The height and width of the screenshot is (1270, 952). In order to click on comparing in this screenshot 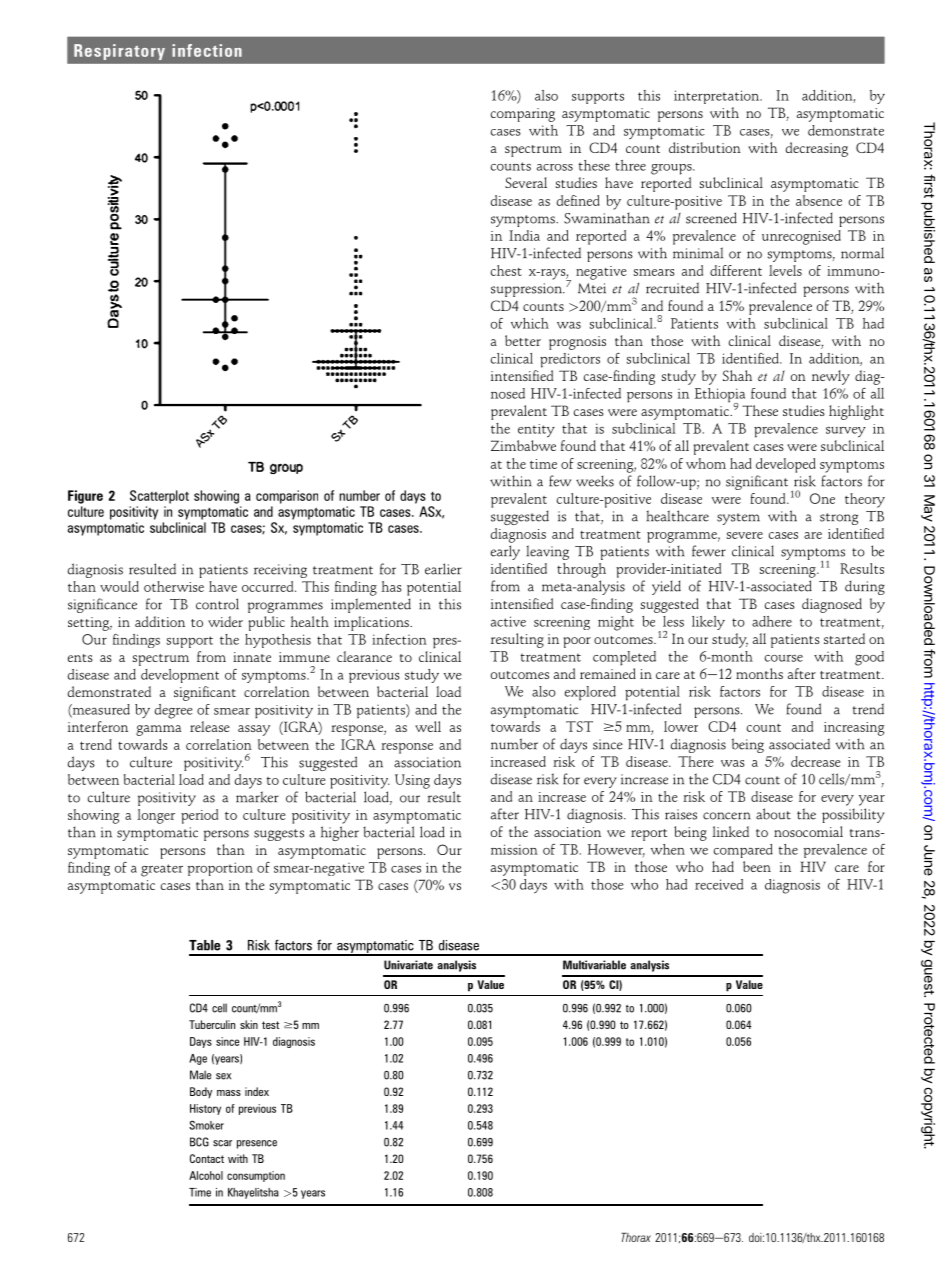, I will do `click(523, 115)`.
